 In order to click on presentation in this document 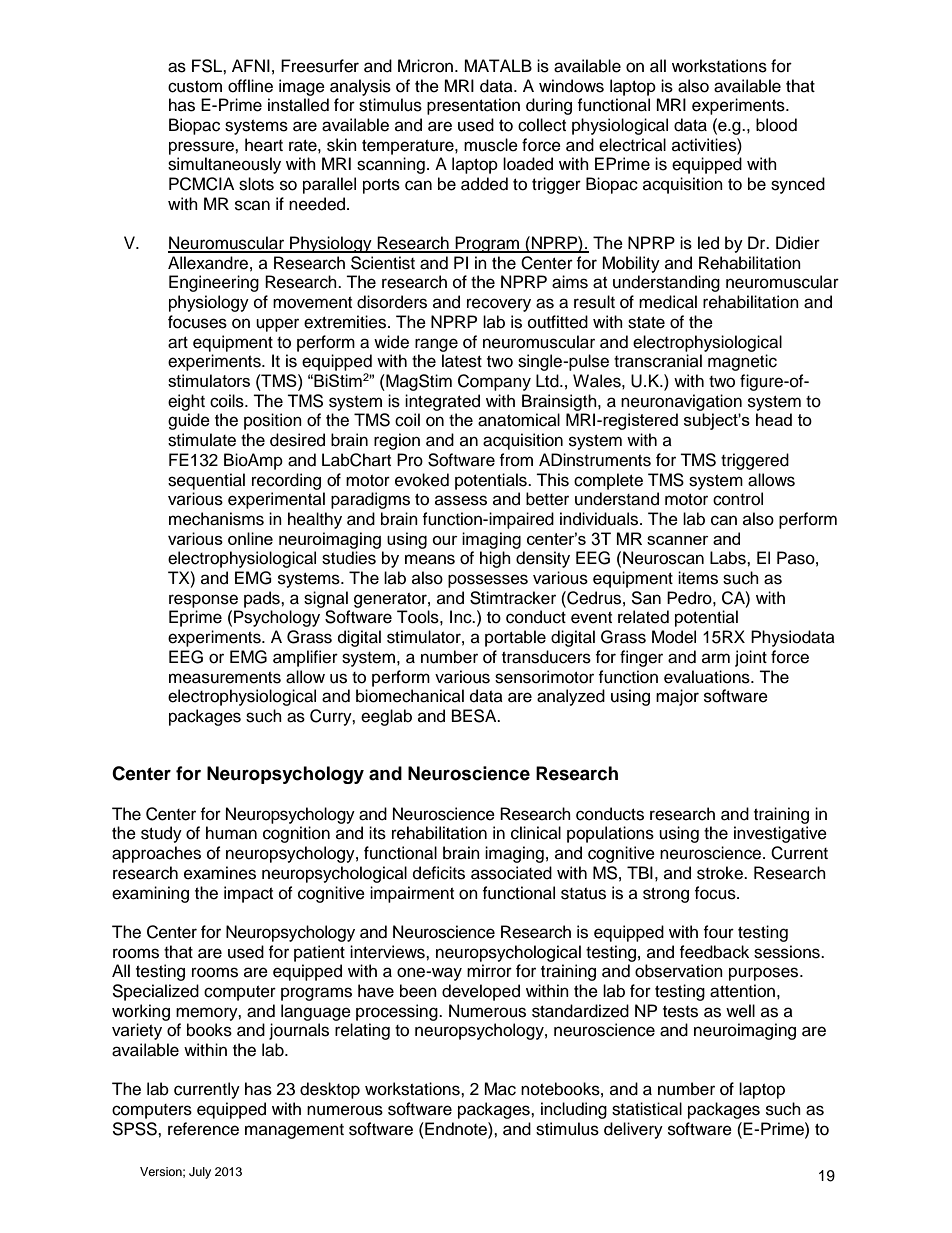, I will do `click(473, 106)`.
